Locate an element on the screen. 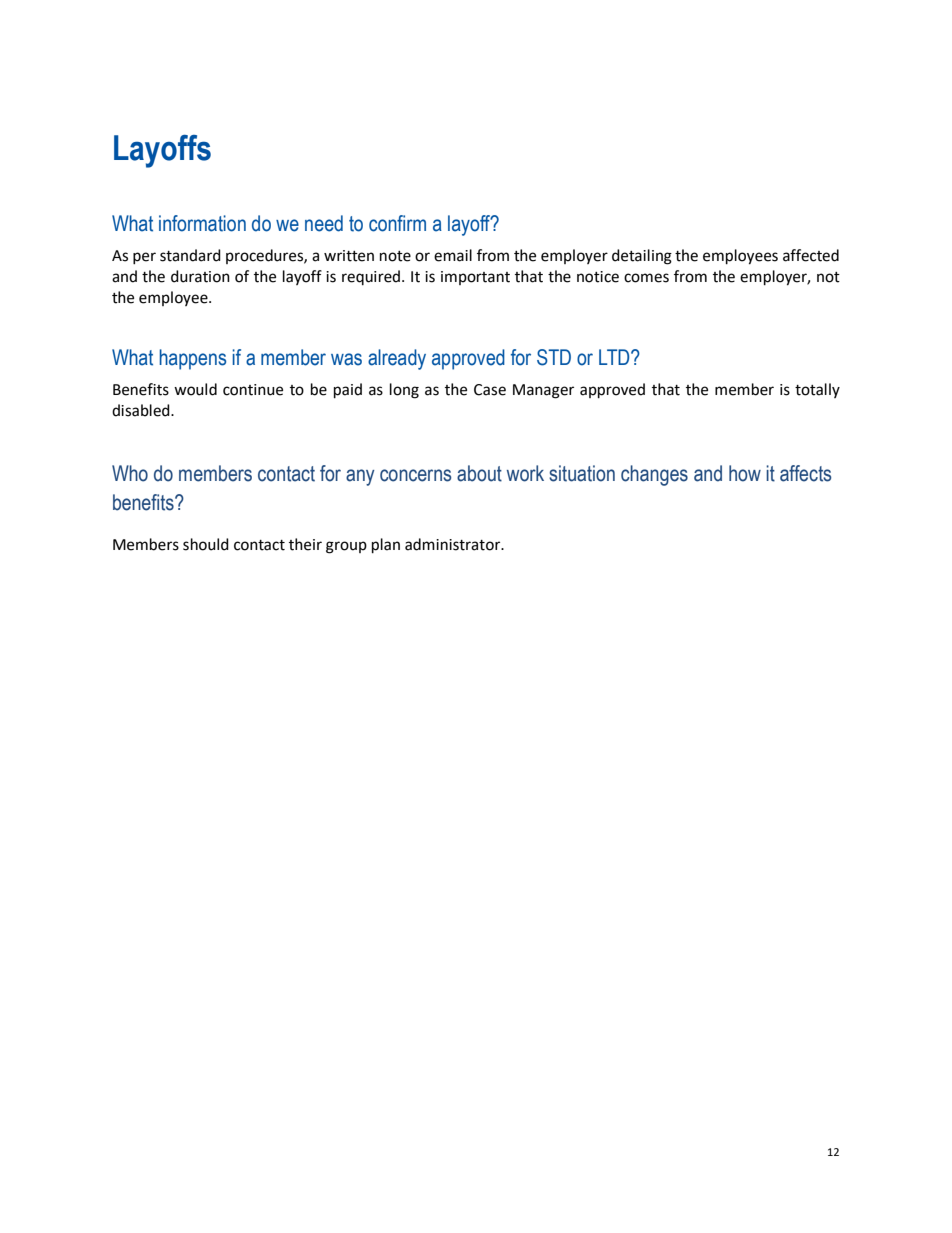 The height and width of the screenshot is (1233, 952). information is located at coordinates (202, 223).
